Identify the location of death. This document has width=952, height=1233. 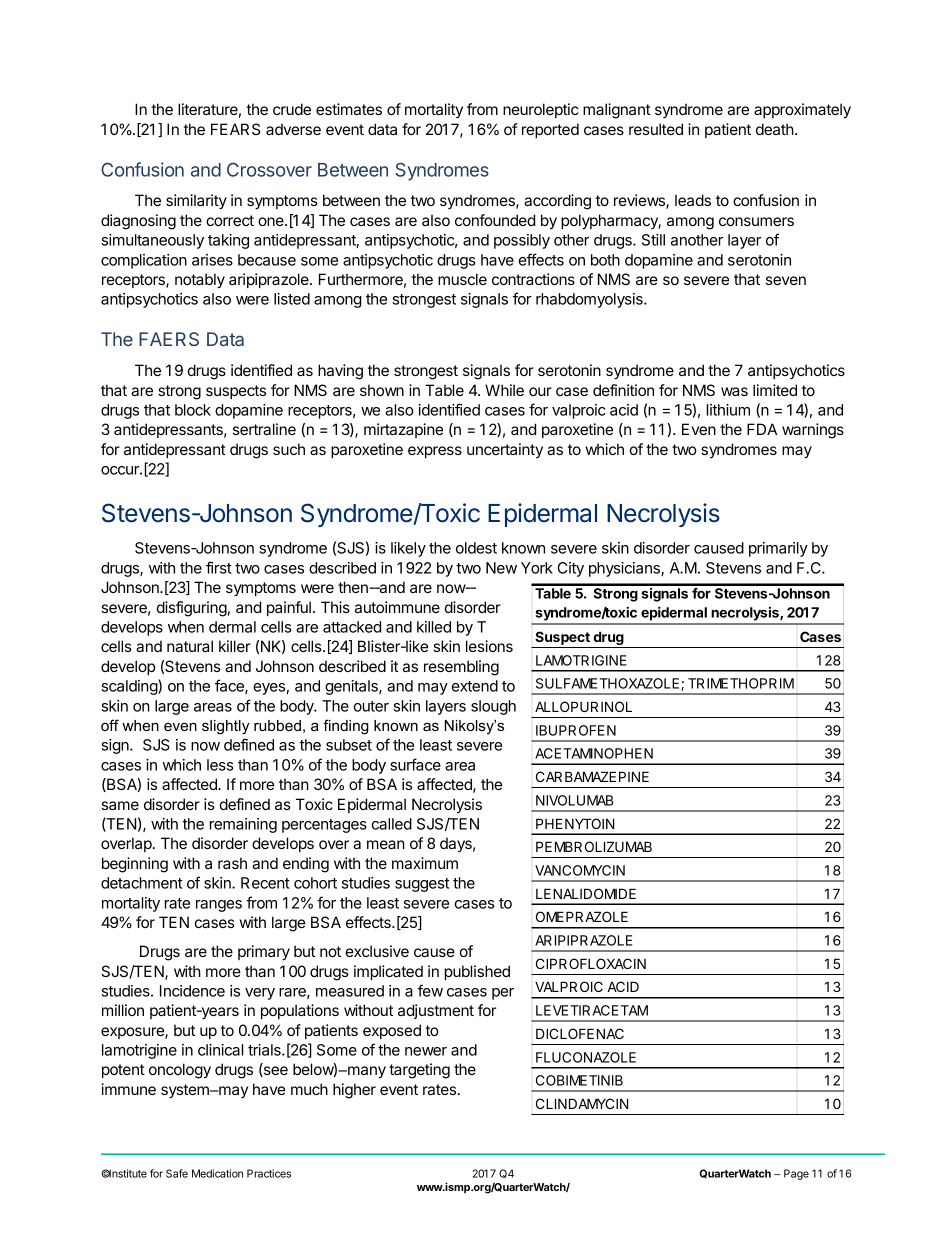
(775, 129).
